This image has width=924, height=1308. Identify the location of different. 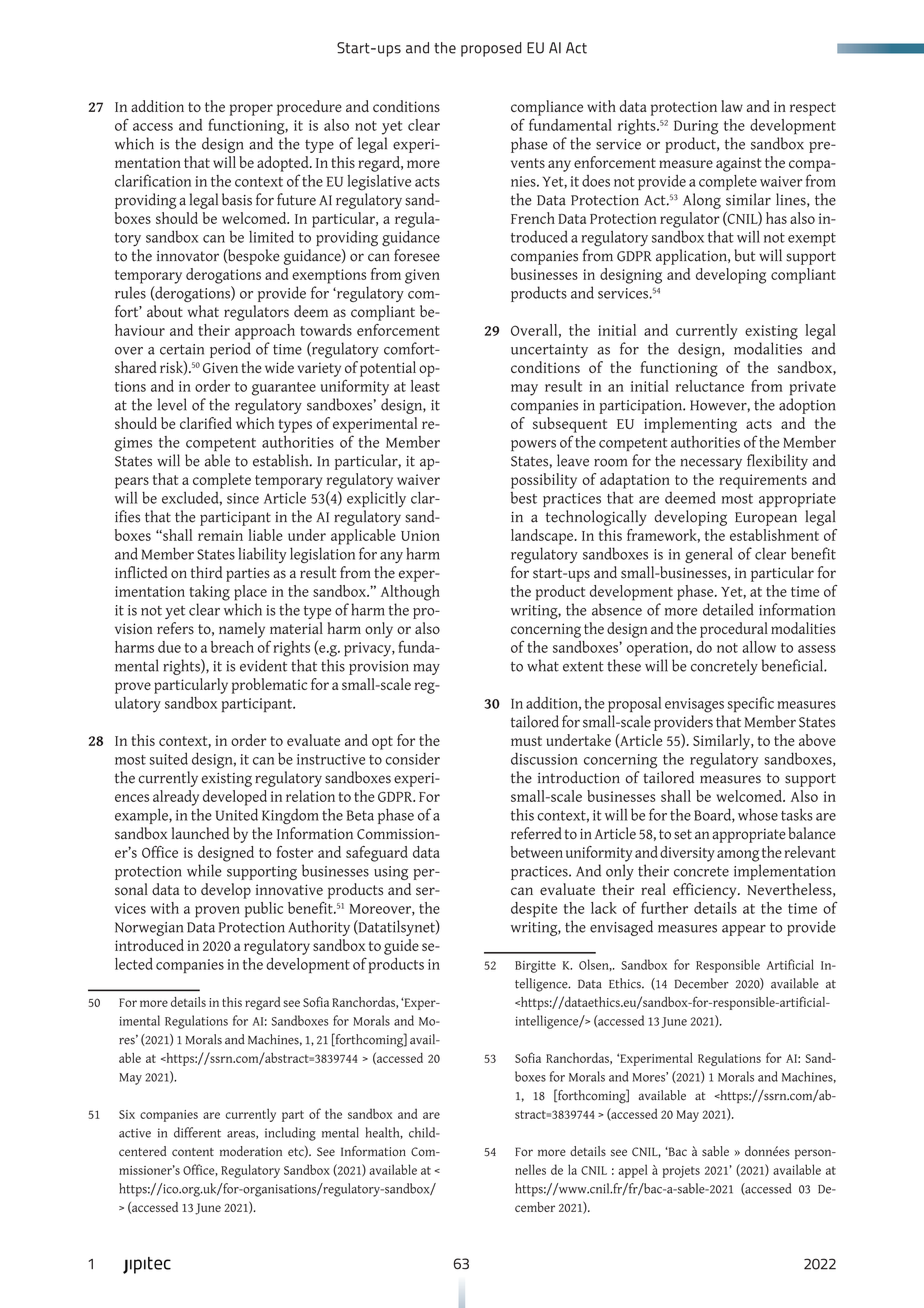
(197, 1132).
